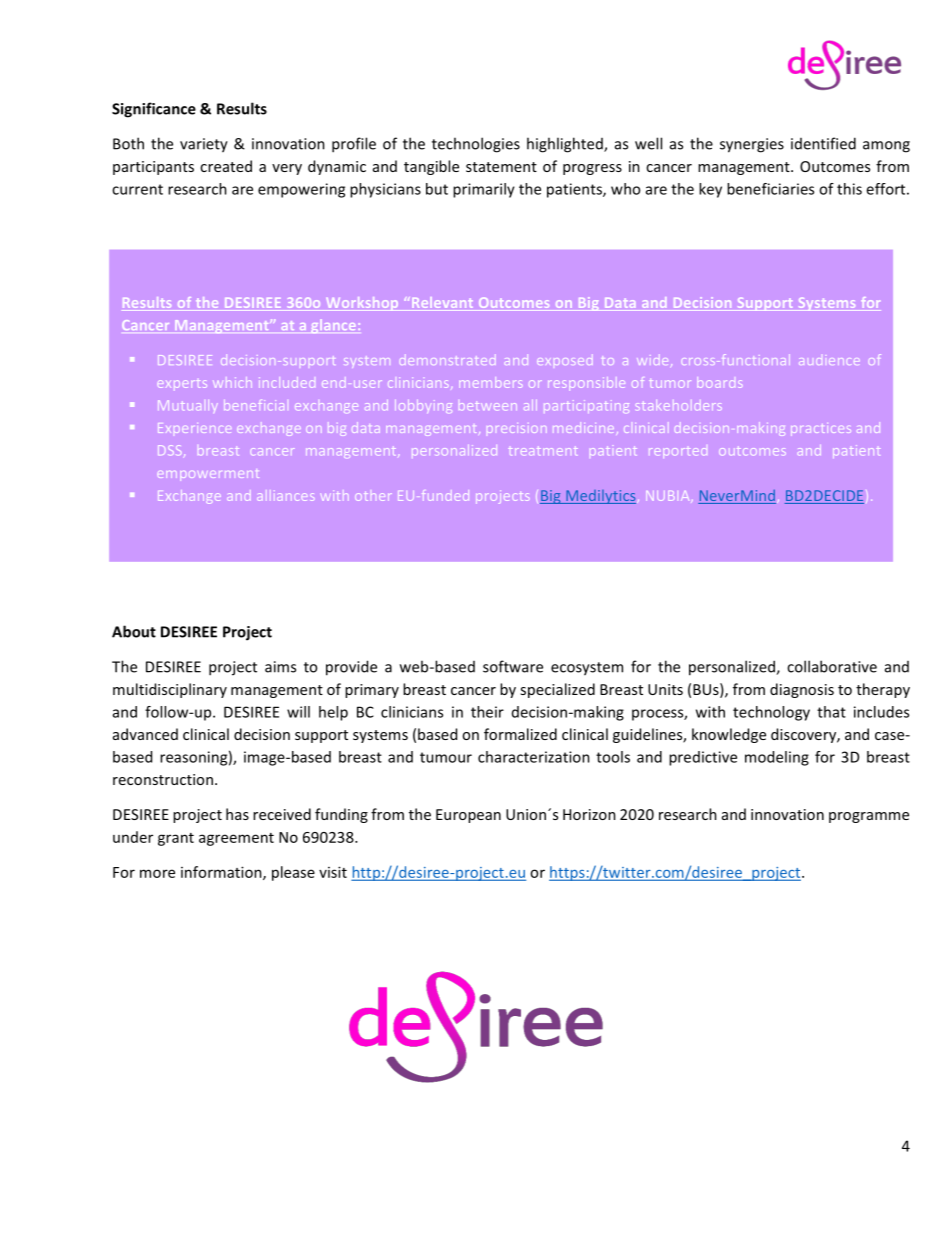  What do you see at coordinates (468, 816) in the page?
I see `European` at bounding box center [468, 816].
